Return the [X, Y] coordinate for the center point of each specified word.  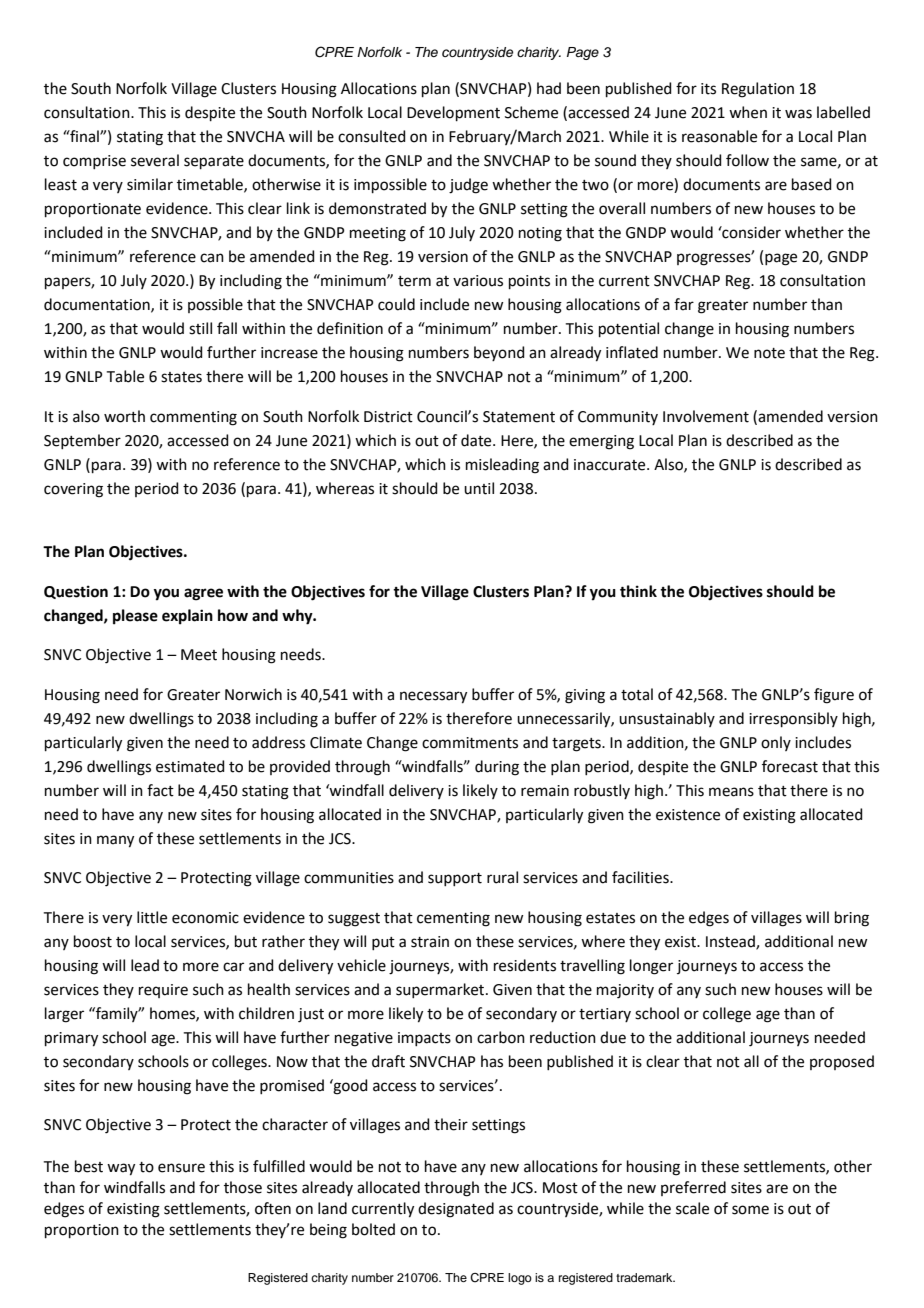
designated [456, 1210]
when [748, 112]
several [155, 160]
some [750, 1210]
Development [453, 113]
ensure [181, 1168]
